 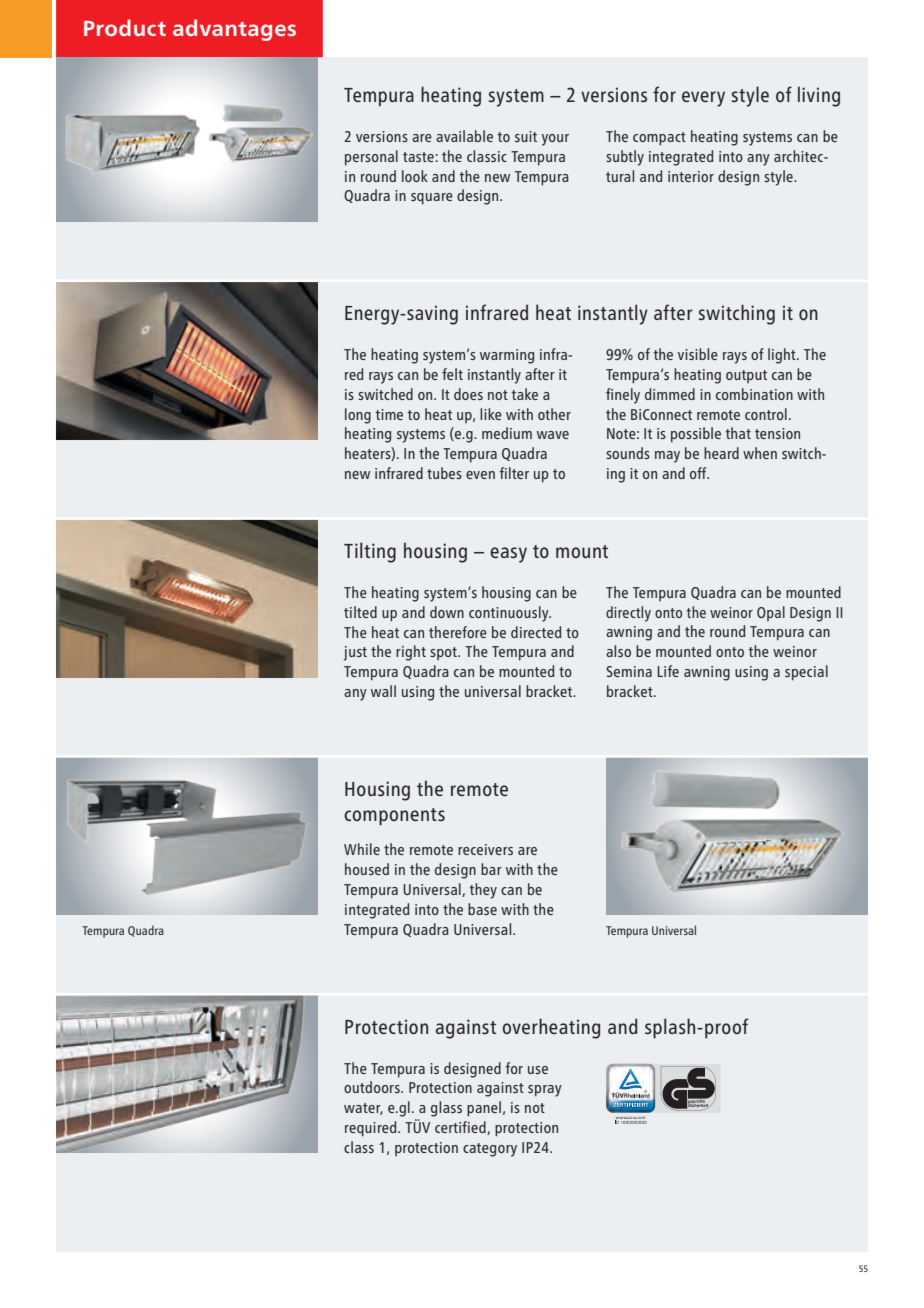 I want to click on every, so click(x=703, y=99).
